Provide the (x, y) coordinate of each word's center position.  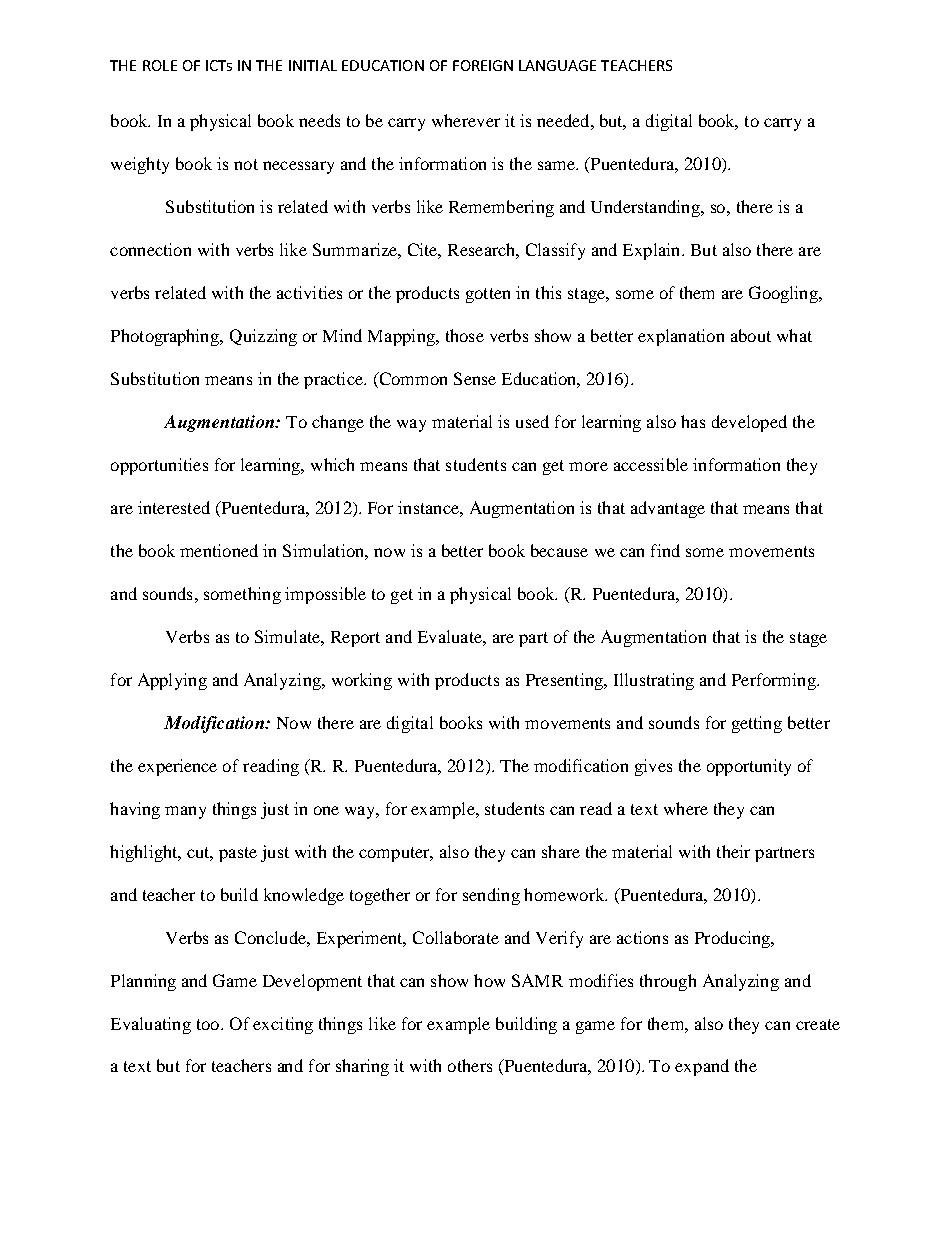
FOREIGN (483, 65)
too (208, 1024)
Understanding (646, 208)
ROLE (160, 65)
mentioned (219, 550)
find (665, 550)
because (559, 550)
